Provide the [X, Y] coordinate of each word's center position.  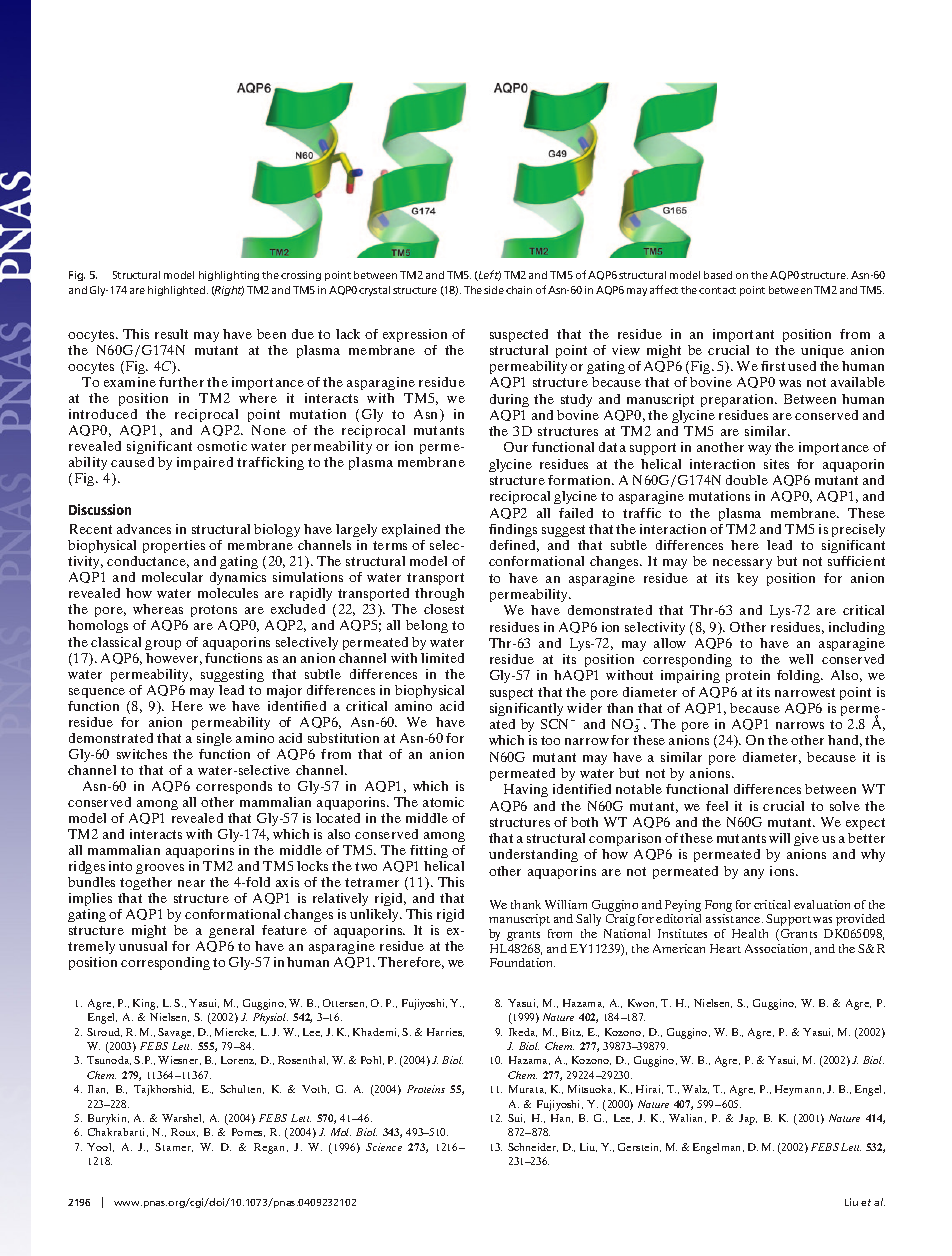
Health [750, 933]
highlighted [178, 291]
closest [444, 609]
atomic [443, 802]
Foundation [522, 962]
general [233, 933]
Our [516, 447]
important [743, 335]
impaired [205, 463]
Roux [184, 1132]
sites [776, 464]
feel [717, 806]
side [494, 290]
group [163, 645]
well [801, 659]
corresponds [234, 787]
